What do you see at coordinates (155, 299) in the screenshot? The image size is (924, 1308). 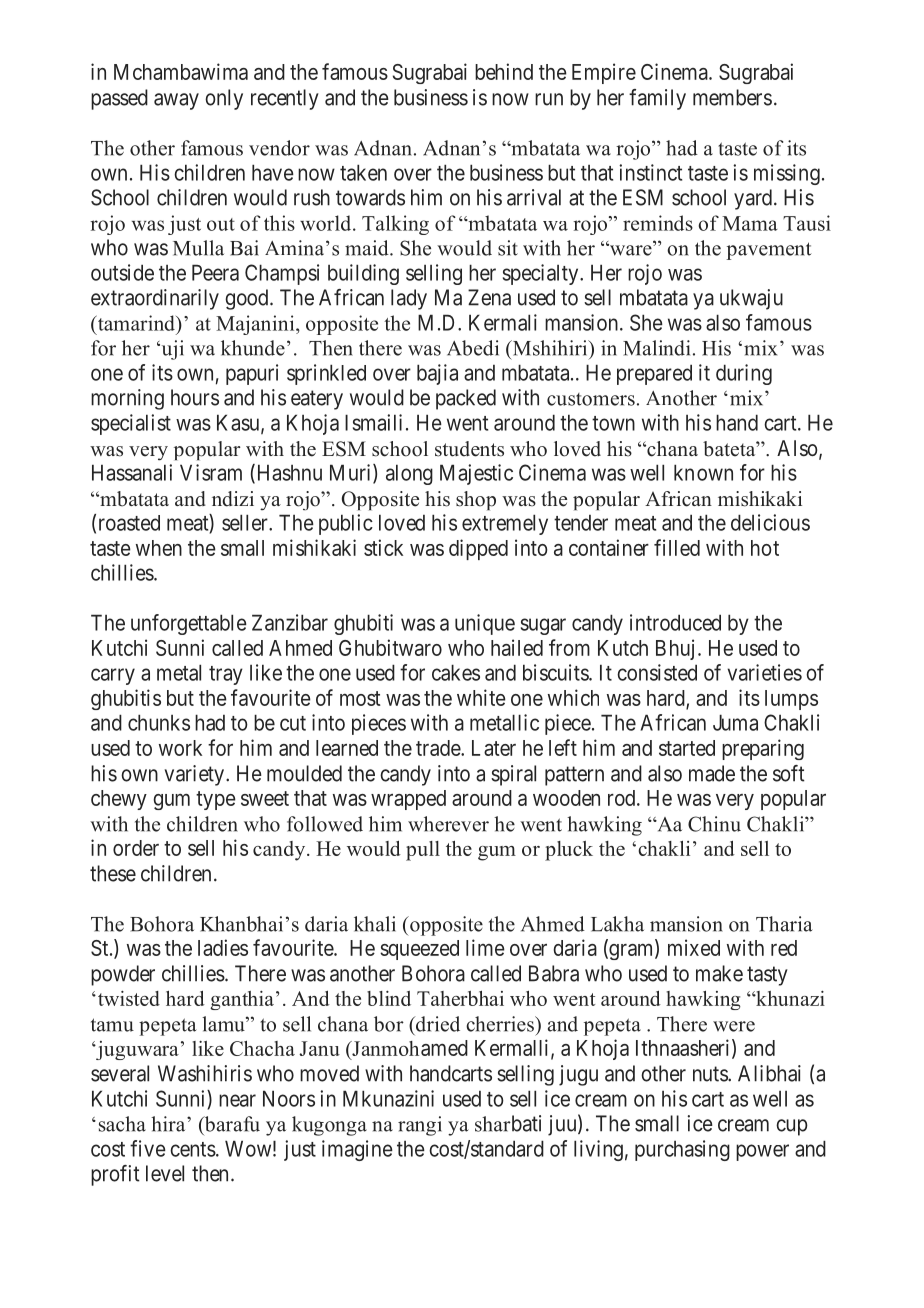 I see `extraordinarily` at bounding box center [155, 299].
